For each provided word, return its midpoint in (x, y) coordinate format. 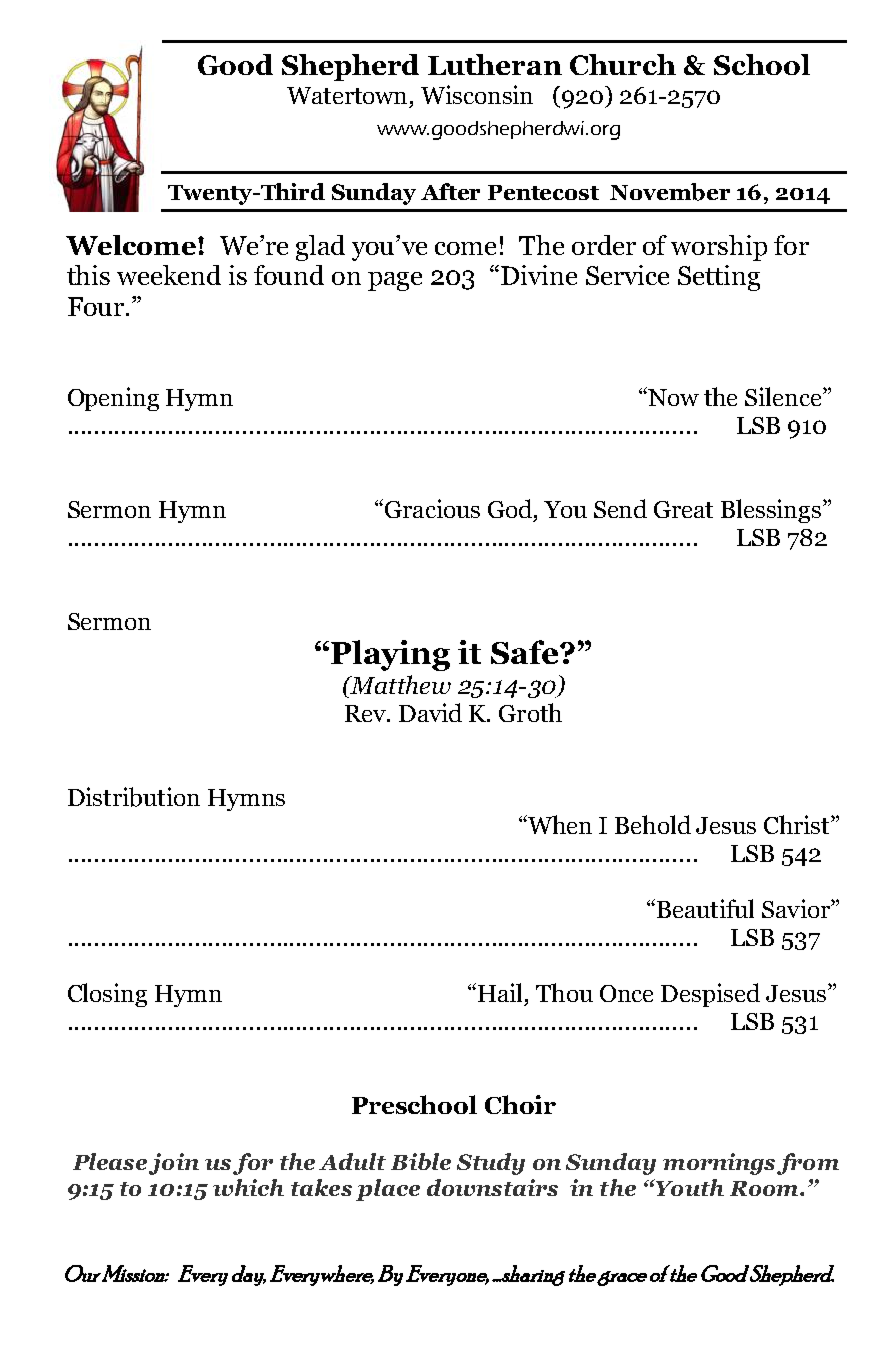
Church (623, 64)
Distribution (134, 797)
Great (683, 509)
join (174, 1164)
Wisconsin (477, 94)
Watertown (349, 95)
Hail (498, 992)
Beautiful (704, 908)
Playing (390, 655)
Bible (421, 1161)
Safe (526, 652)
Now (672, 396)
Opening (113, 399)
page (395, 281)
